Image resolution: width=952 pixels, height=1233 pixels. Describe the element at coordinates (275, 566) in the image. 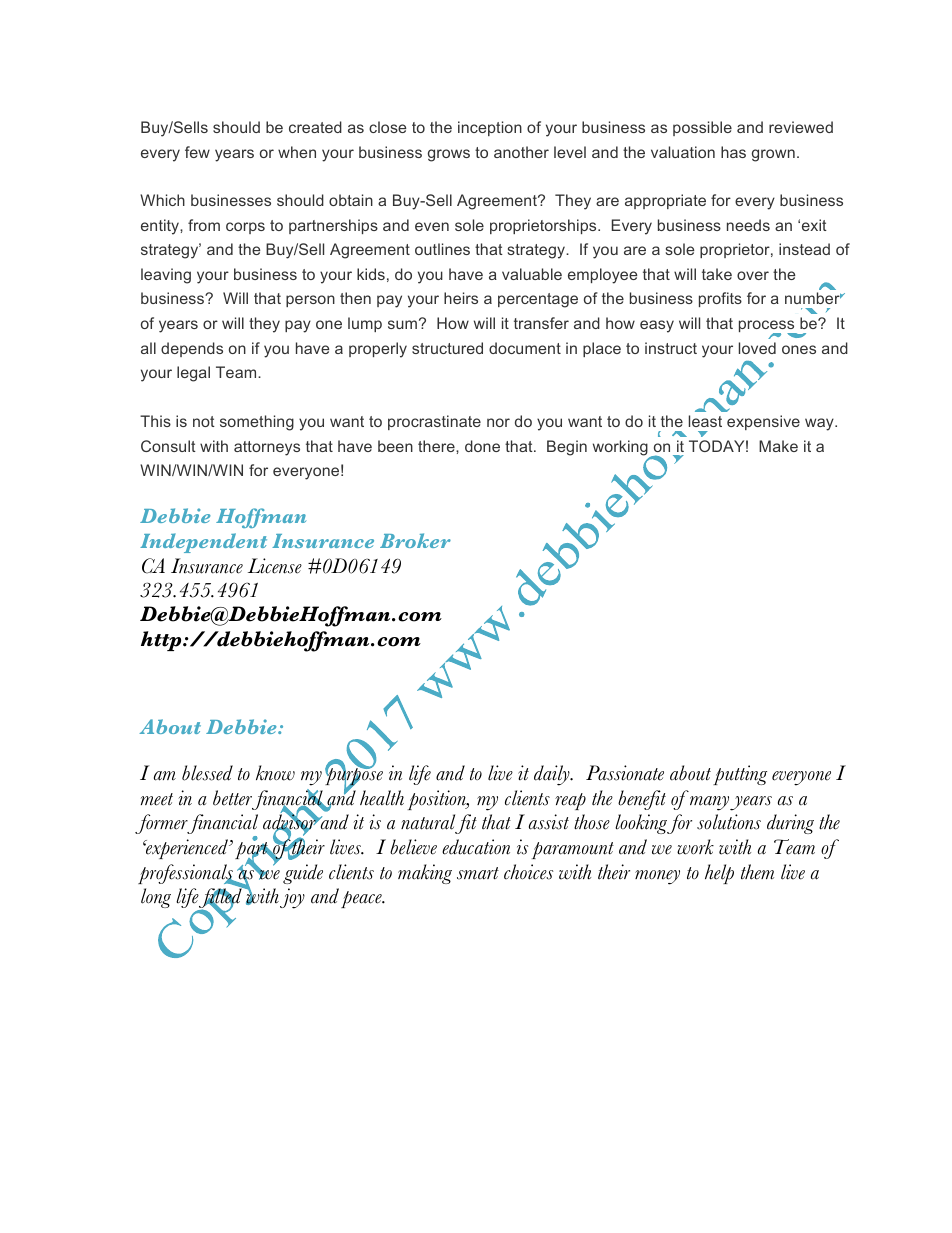

I see `License` at that location.
